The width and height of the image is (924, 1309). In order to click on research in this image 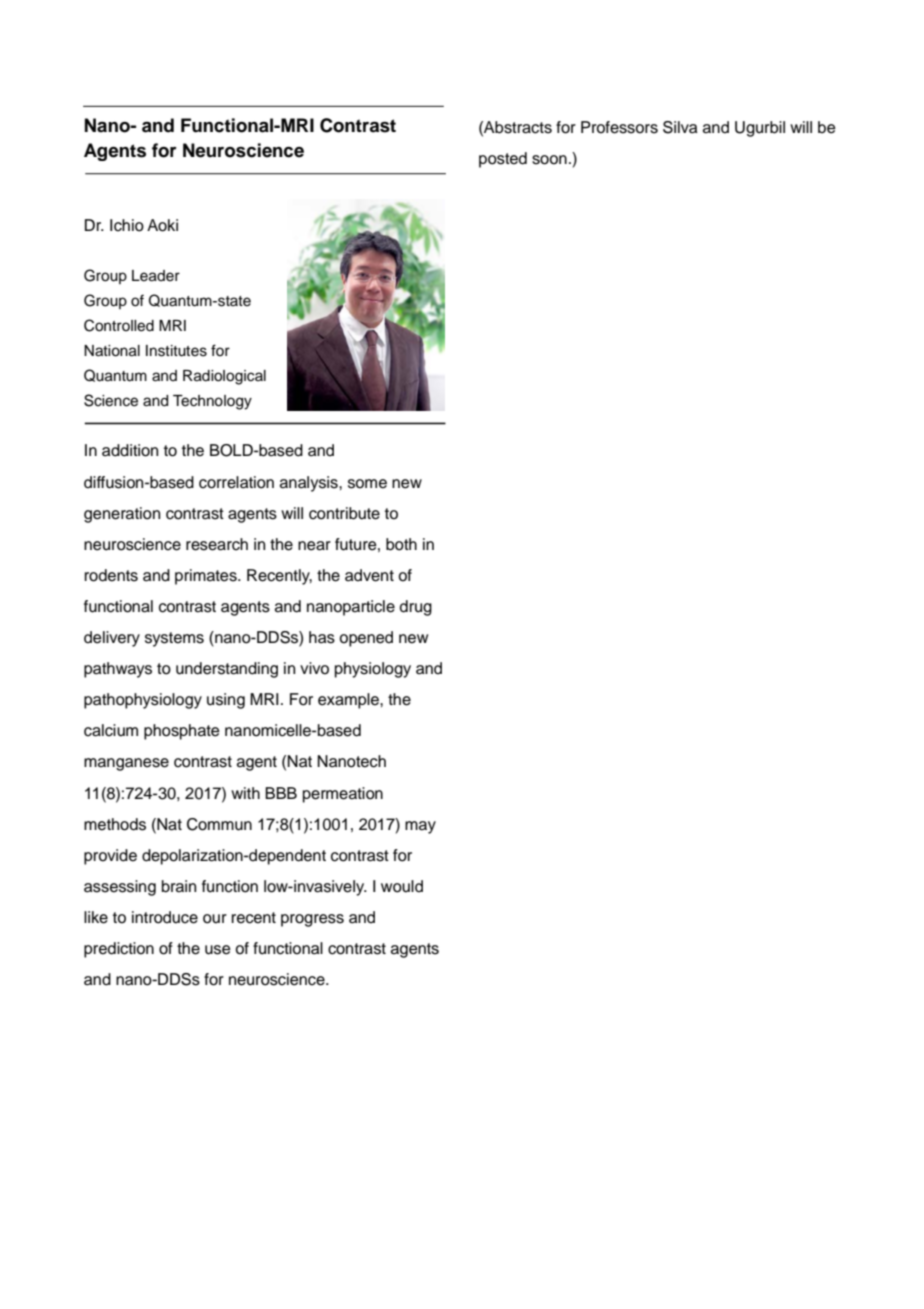, I will do `click(217, 544)`.
